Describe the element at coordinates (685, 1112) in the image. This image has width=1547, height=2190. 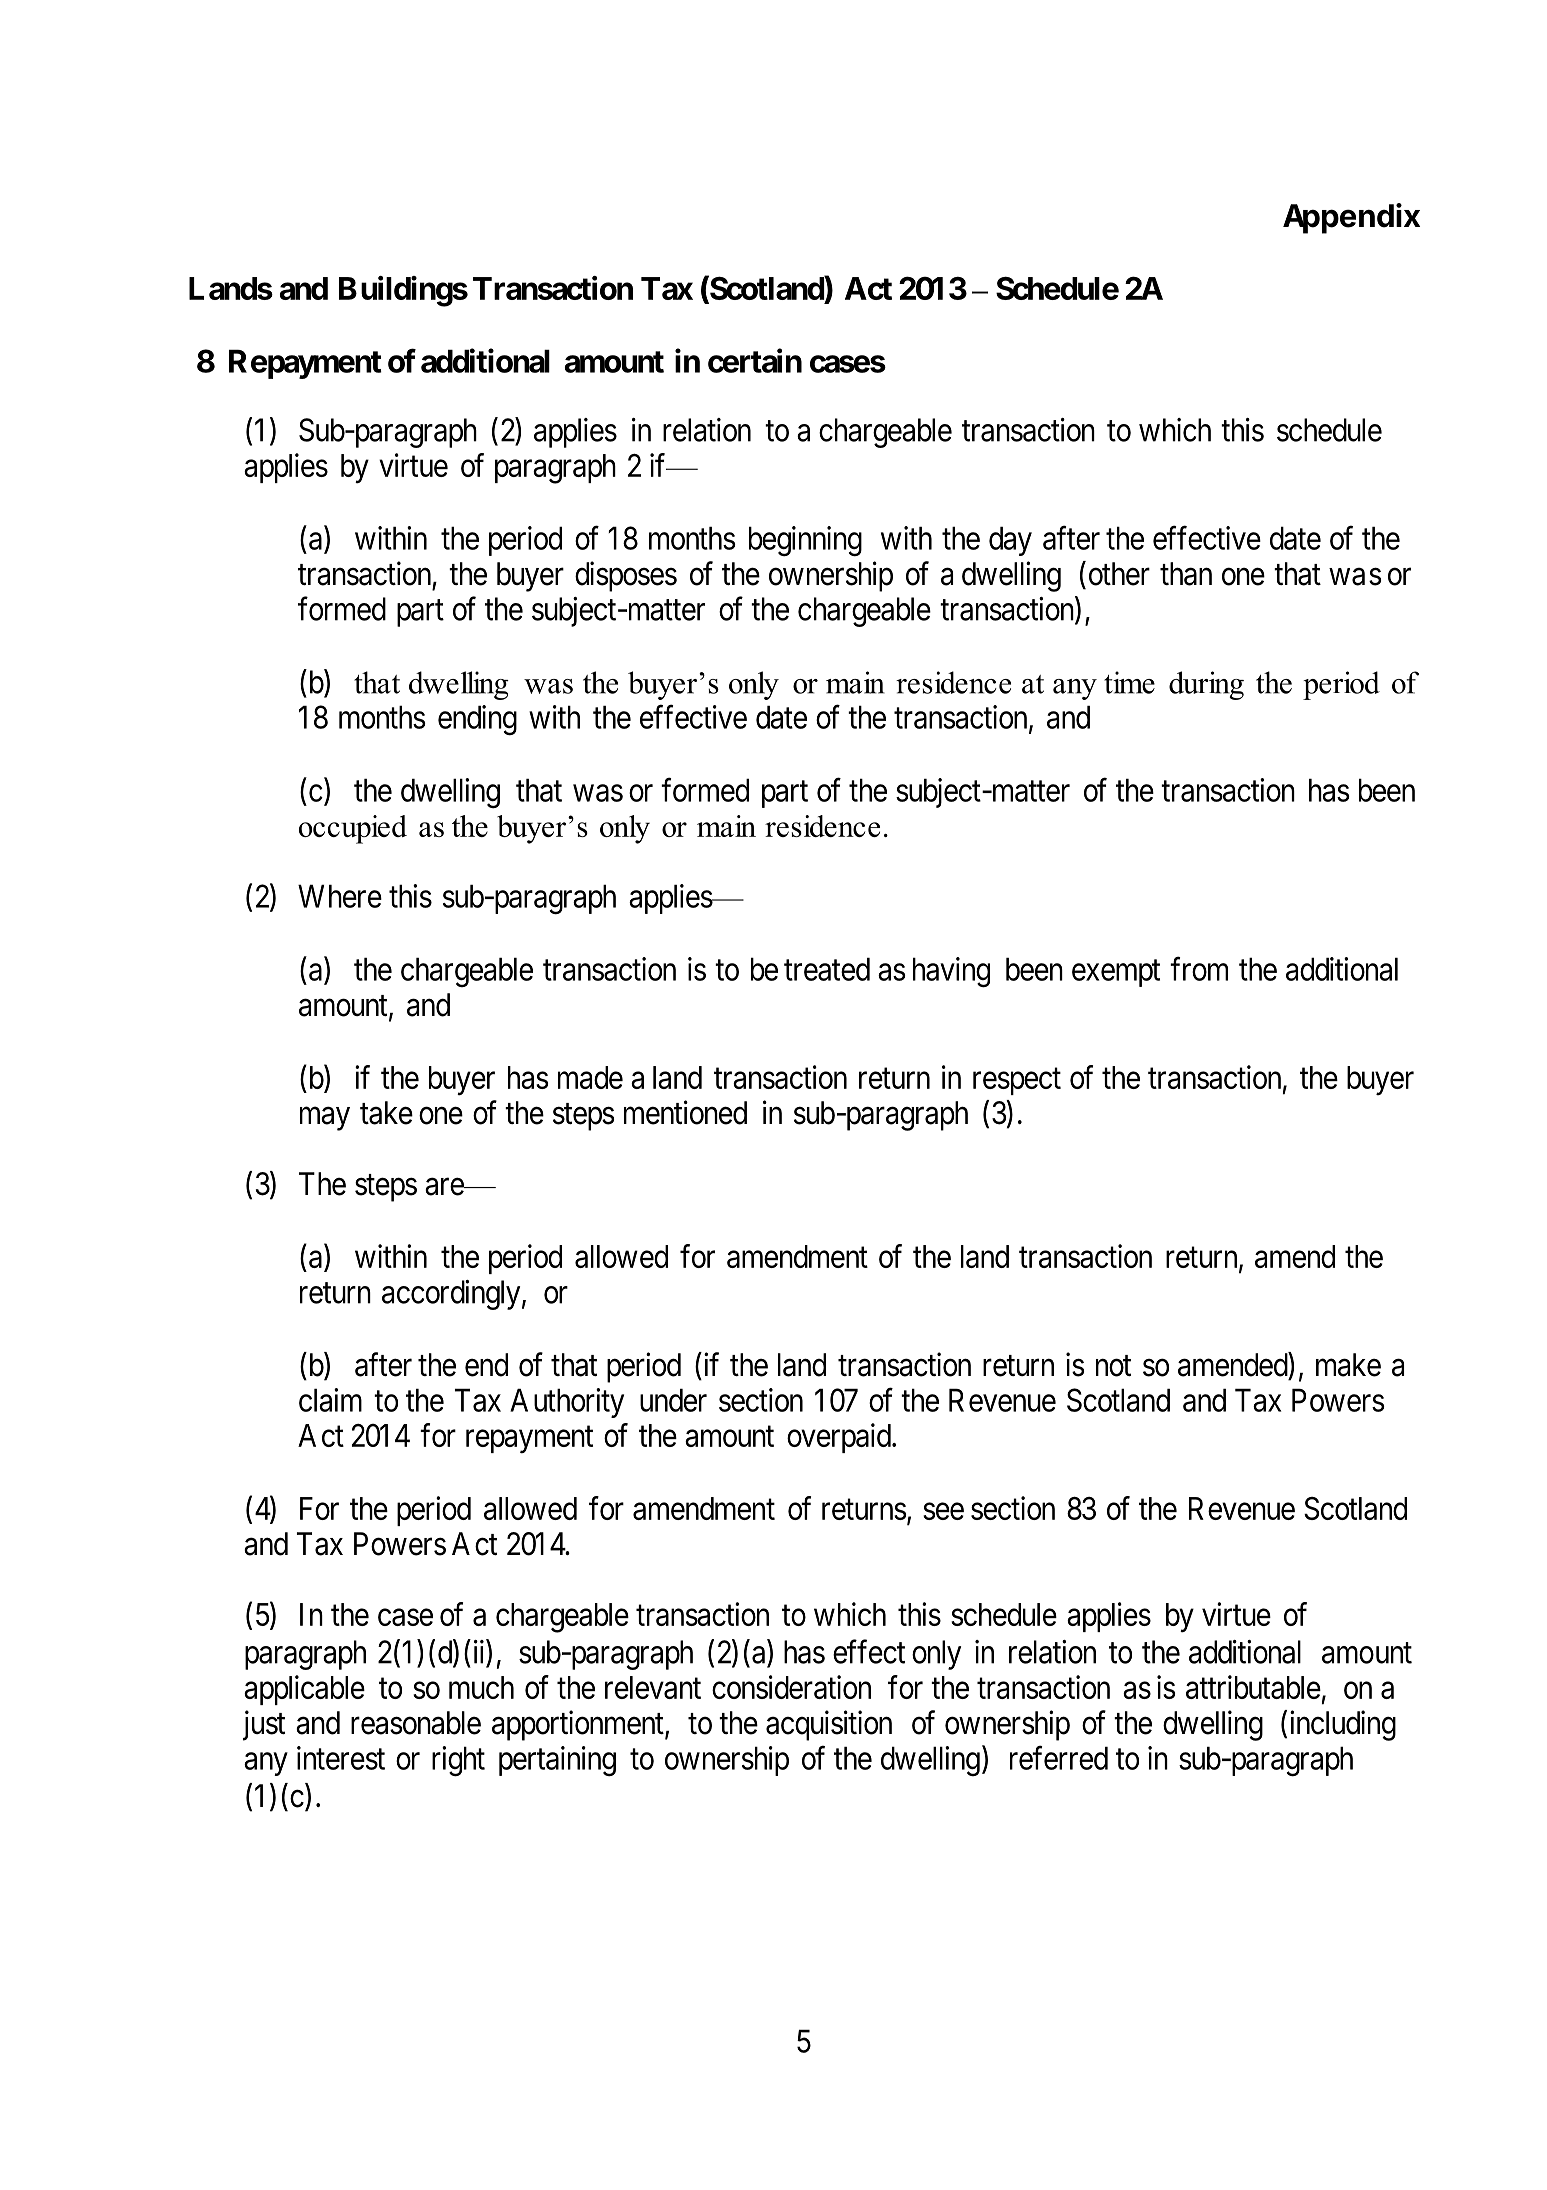
I see `mentioned` at that location.
